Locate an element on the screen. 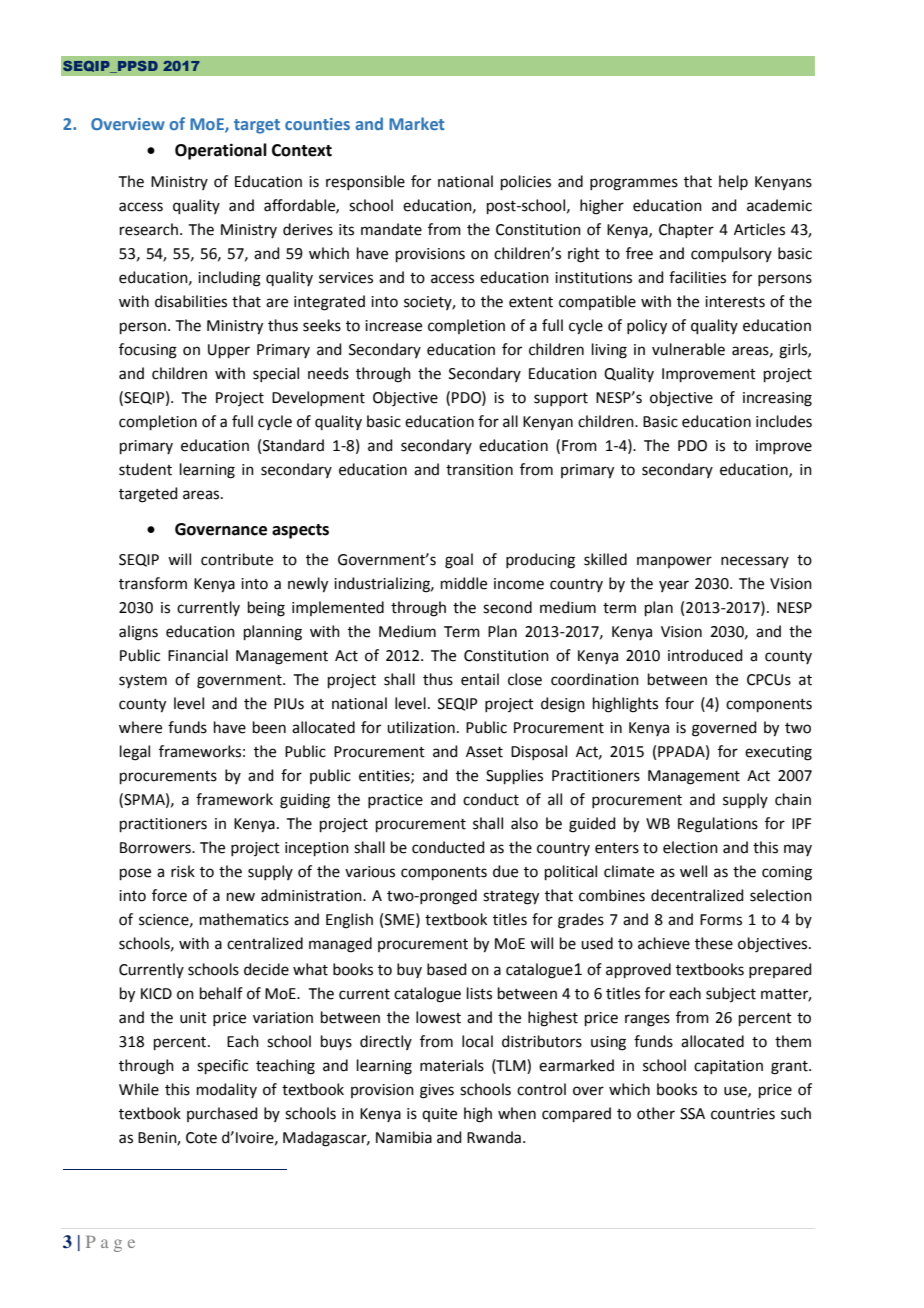  purchased is located at coordinates (222, 1114).
